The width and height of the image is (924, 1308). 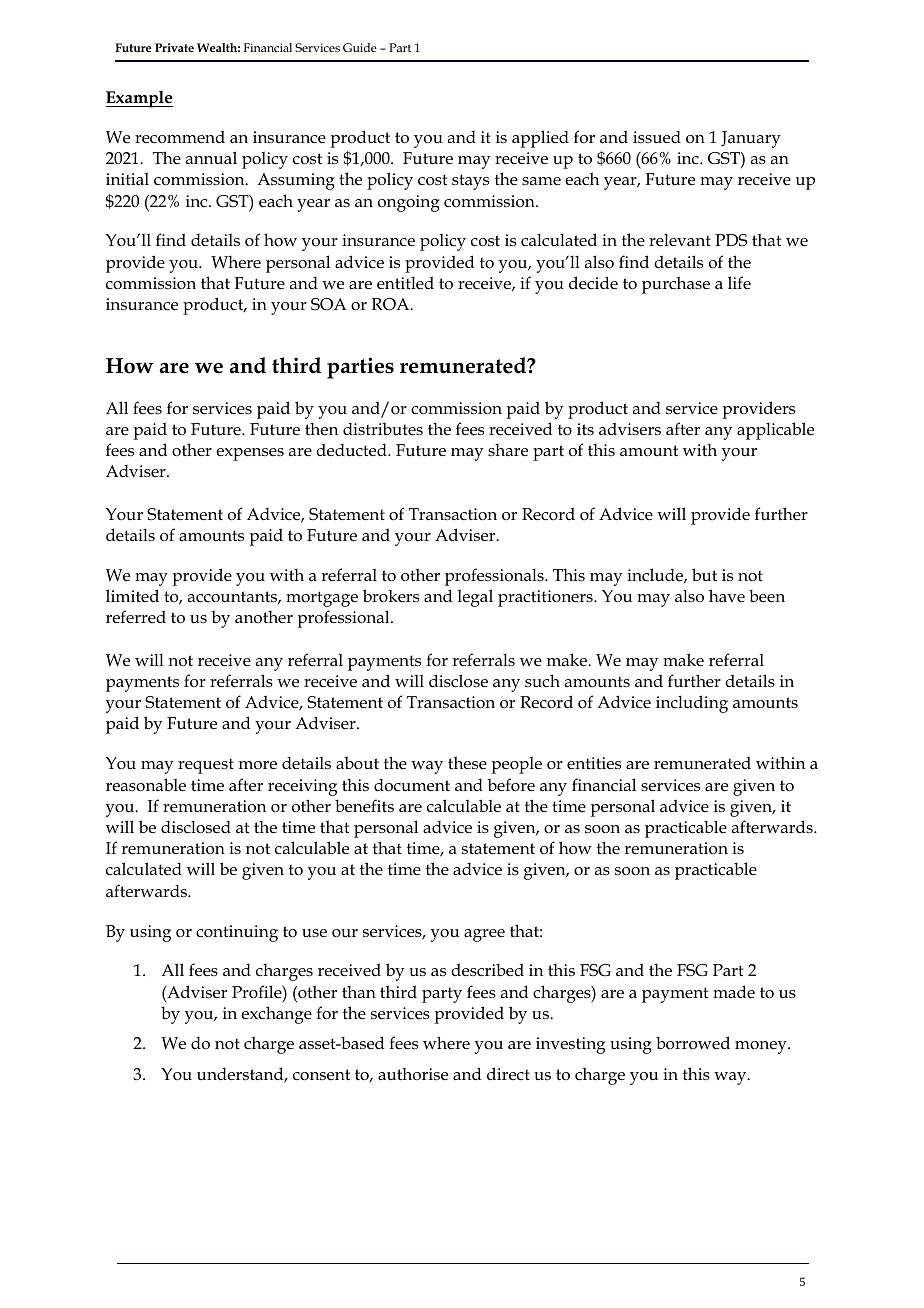 What do you see at coordinates (657, 137) in the image?
I see `issued` at bounding box center [657, 137].
